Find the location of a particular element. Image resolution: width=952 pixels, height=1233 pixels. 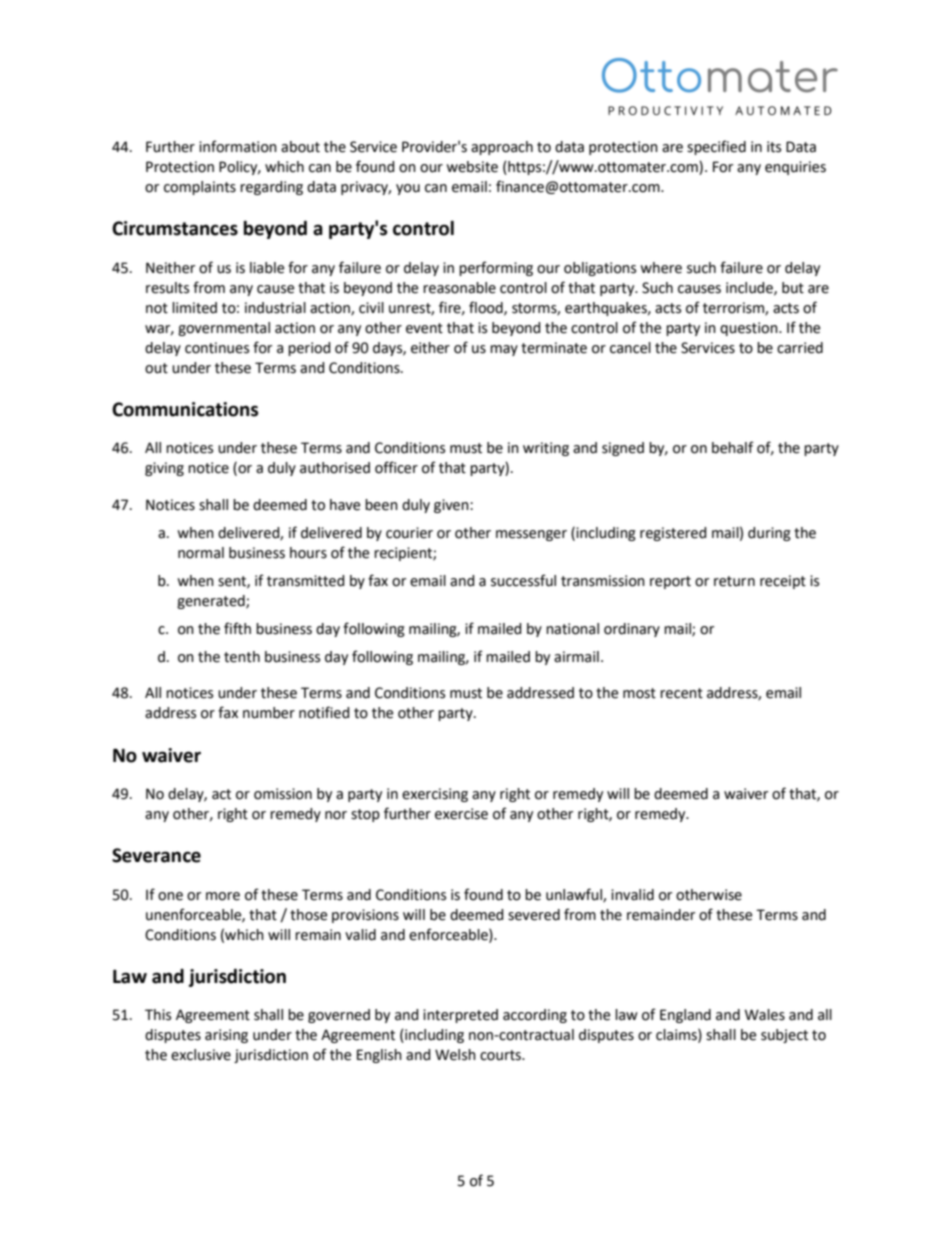

writing is located at coordinates (546, 449).
